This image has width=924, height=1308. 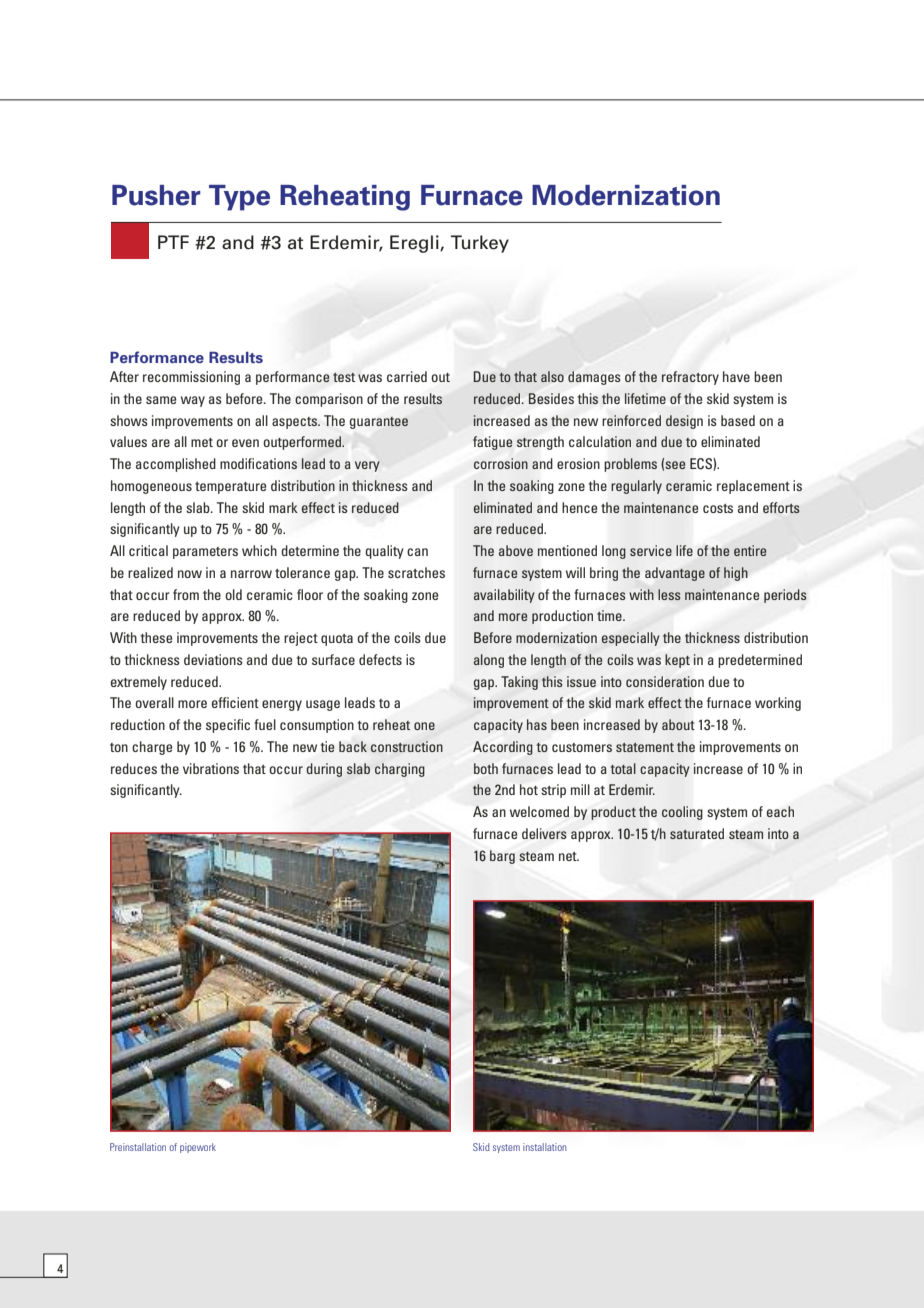 What do you see at coordinates (239, 198) in the image?
I see `Type` at bounding box center [239, 198].
